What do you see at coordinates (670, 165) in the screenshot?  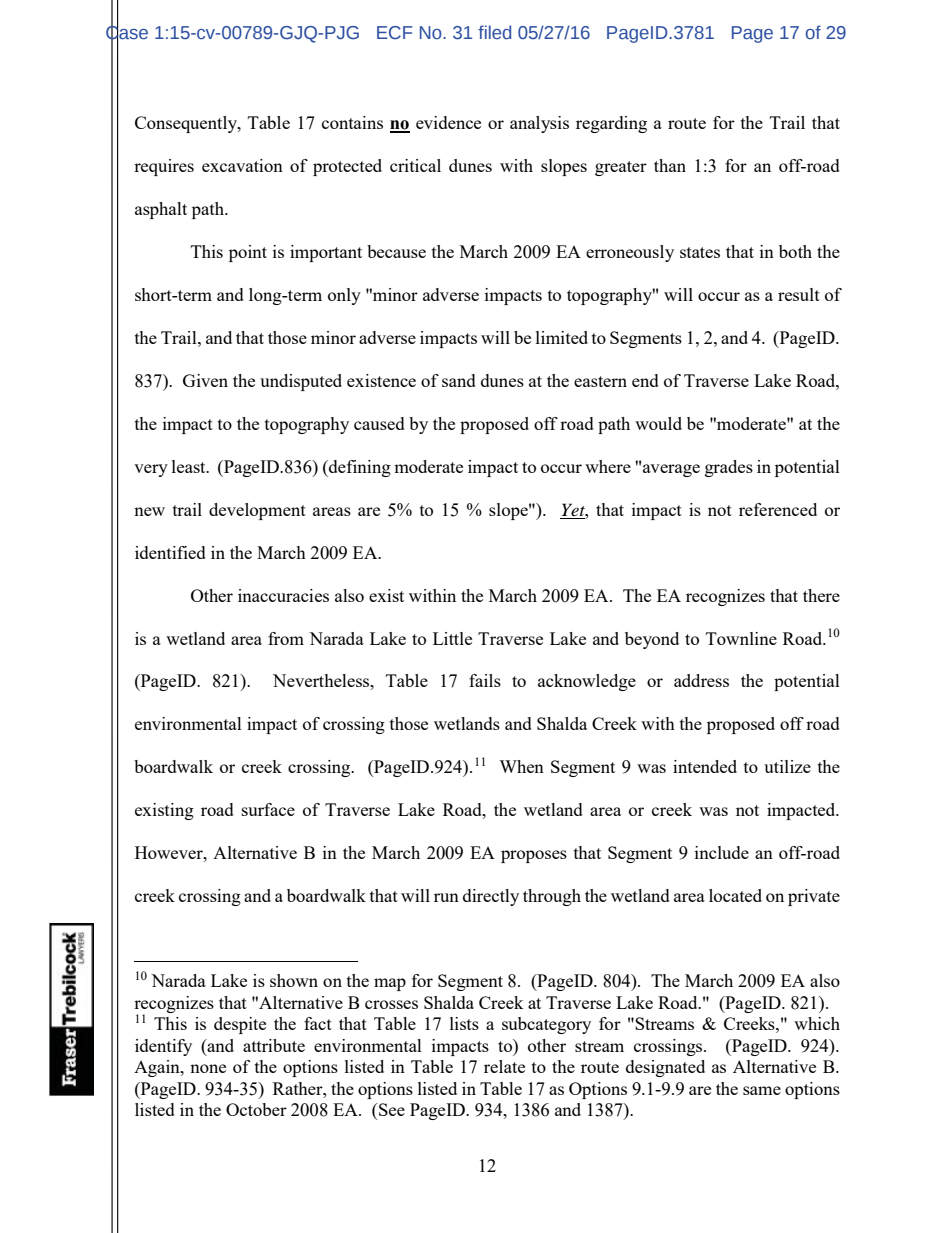 I see `than` at bounding box center [670, 165].
